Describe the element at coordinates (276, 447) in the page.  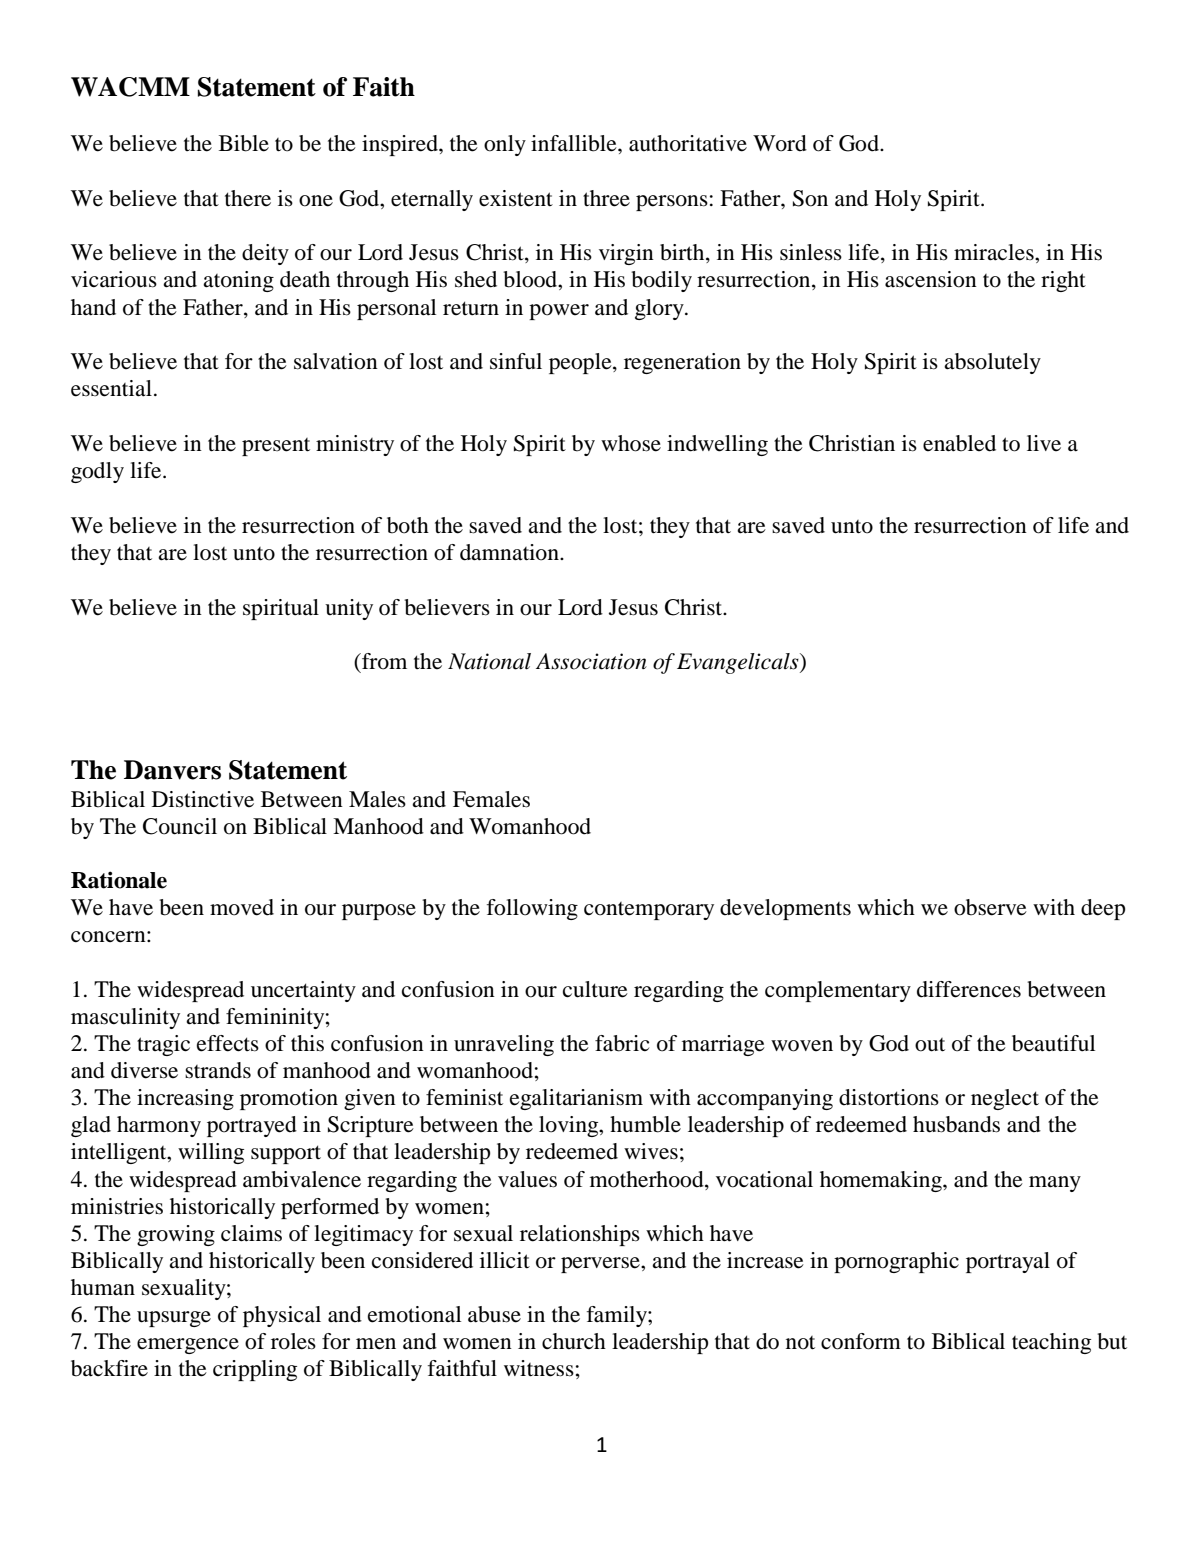
I see `present` at that location.
